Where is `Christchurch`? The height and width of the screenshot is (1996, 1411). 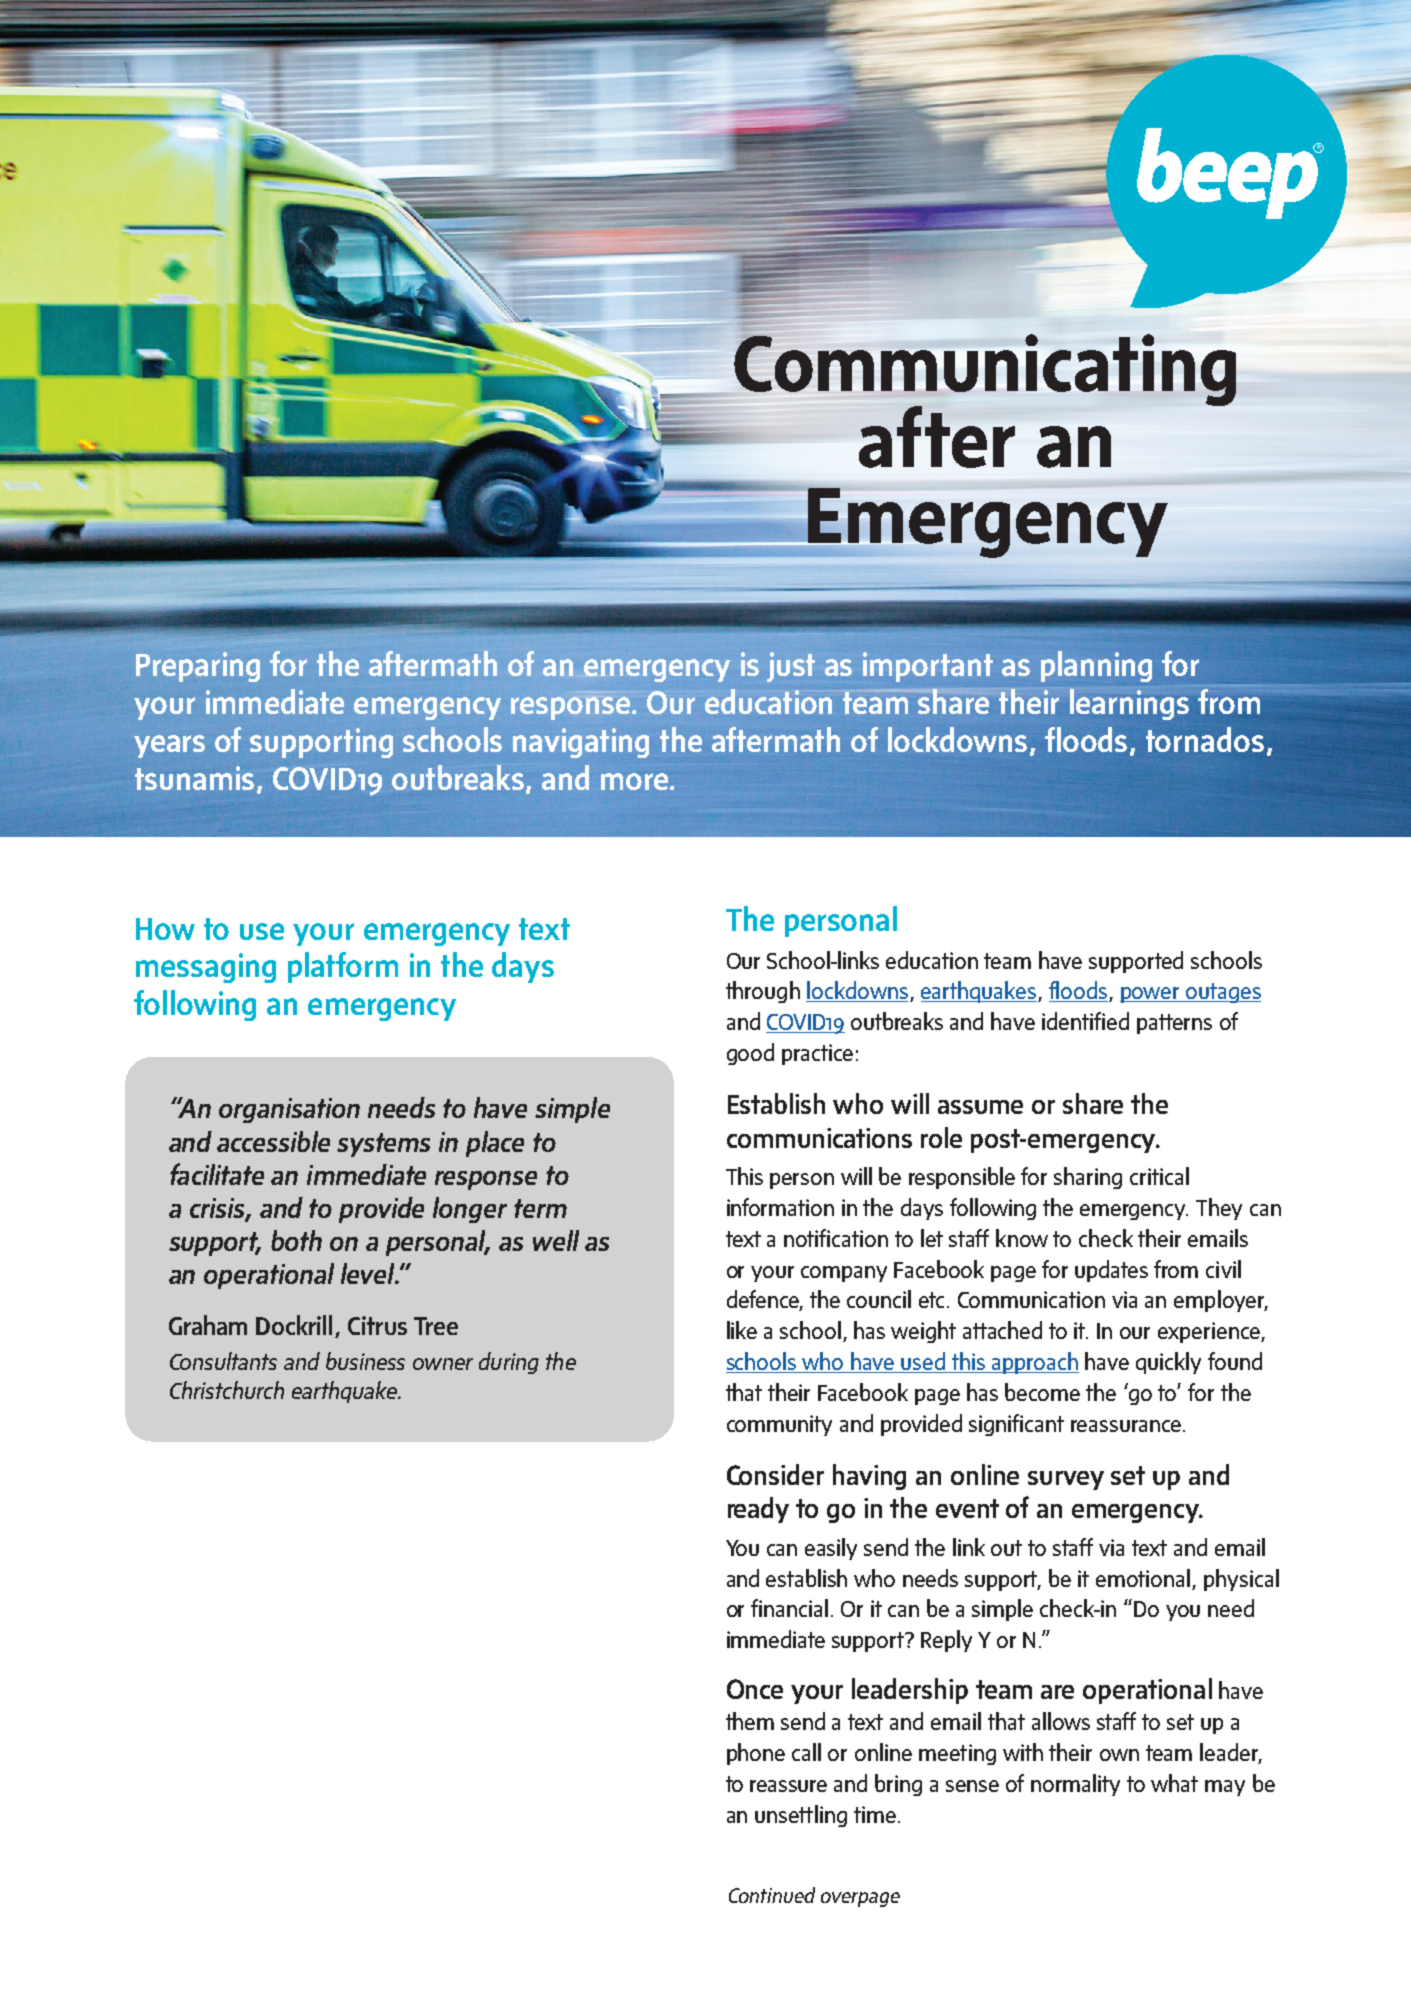
Christchurch is located at coordinates (227, 1390).
